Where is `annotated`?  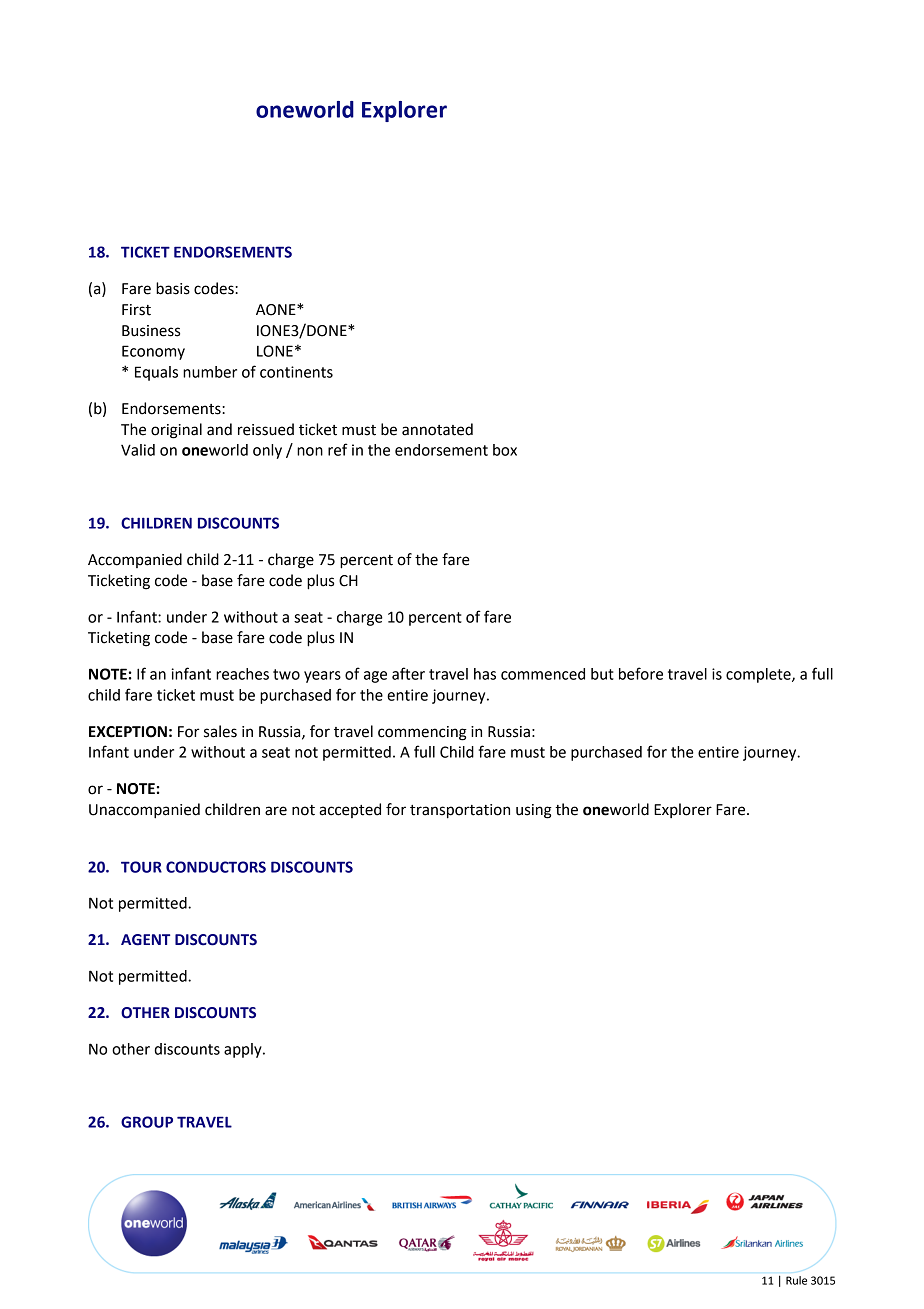
annotated is located at coordinates (437, 429).
